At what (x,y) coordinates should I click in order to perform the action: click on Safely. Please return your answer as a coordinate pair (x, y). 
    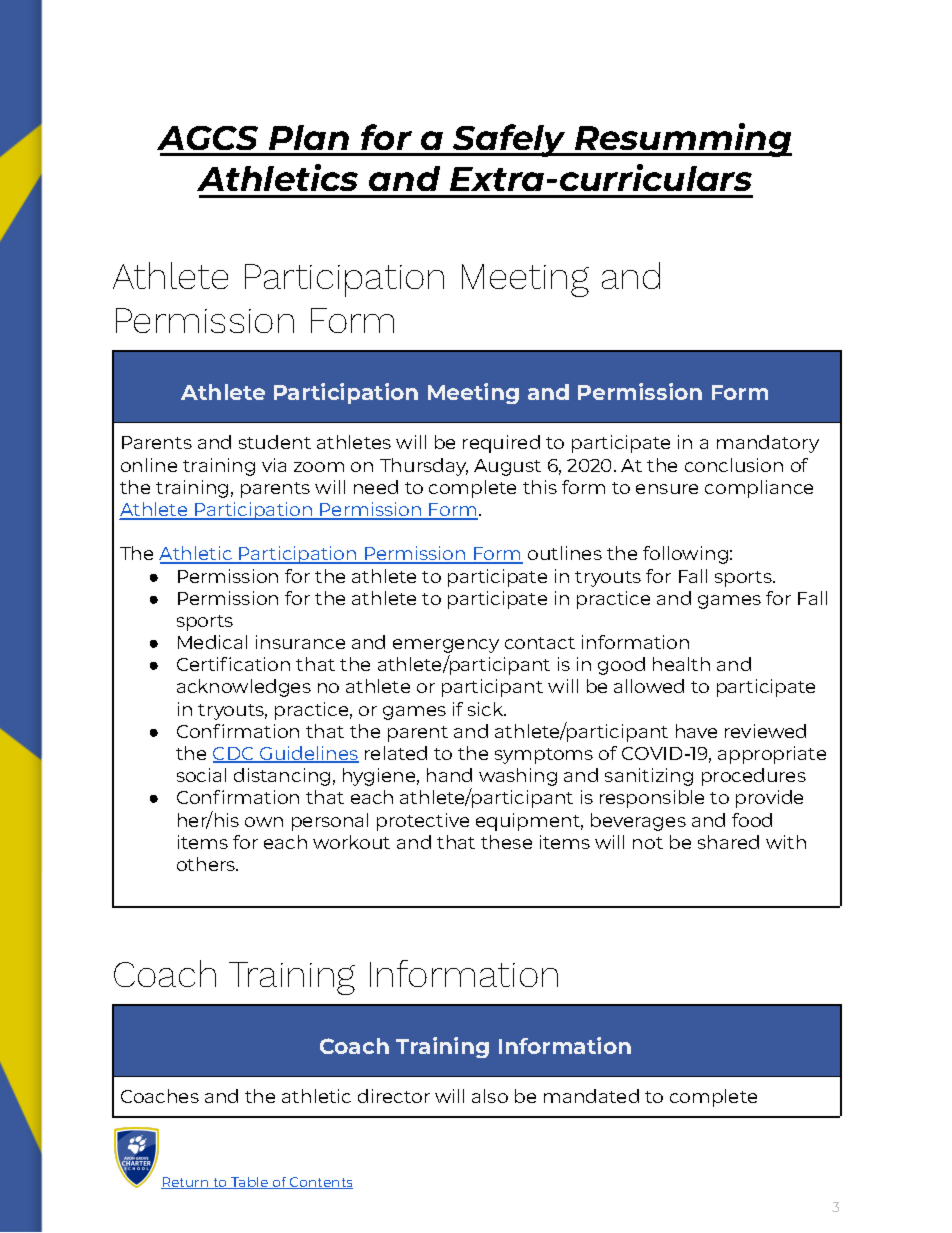
    Looking at the image, I should click on (510, 140).
